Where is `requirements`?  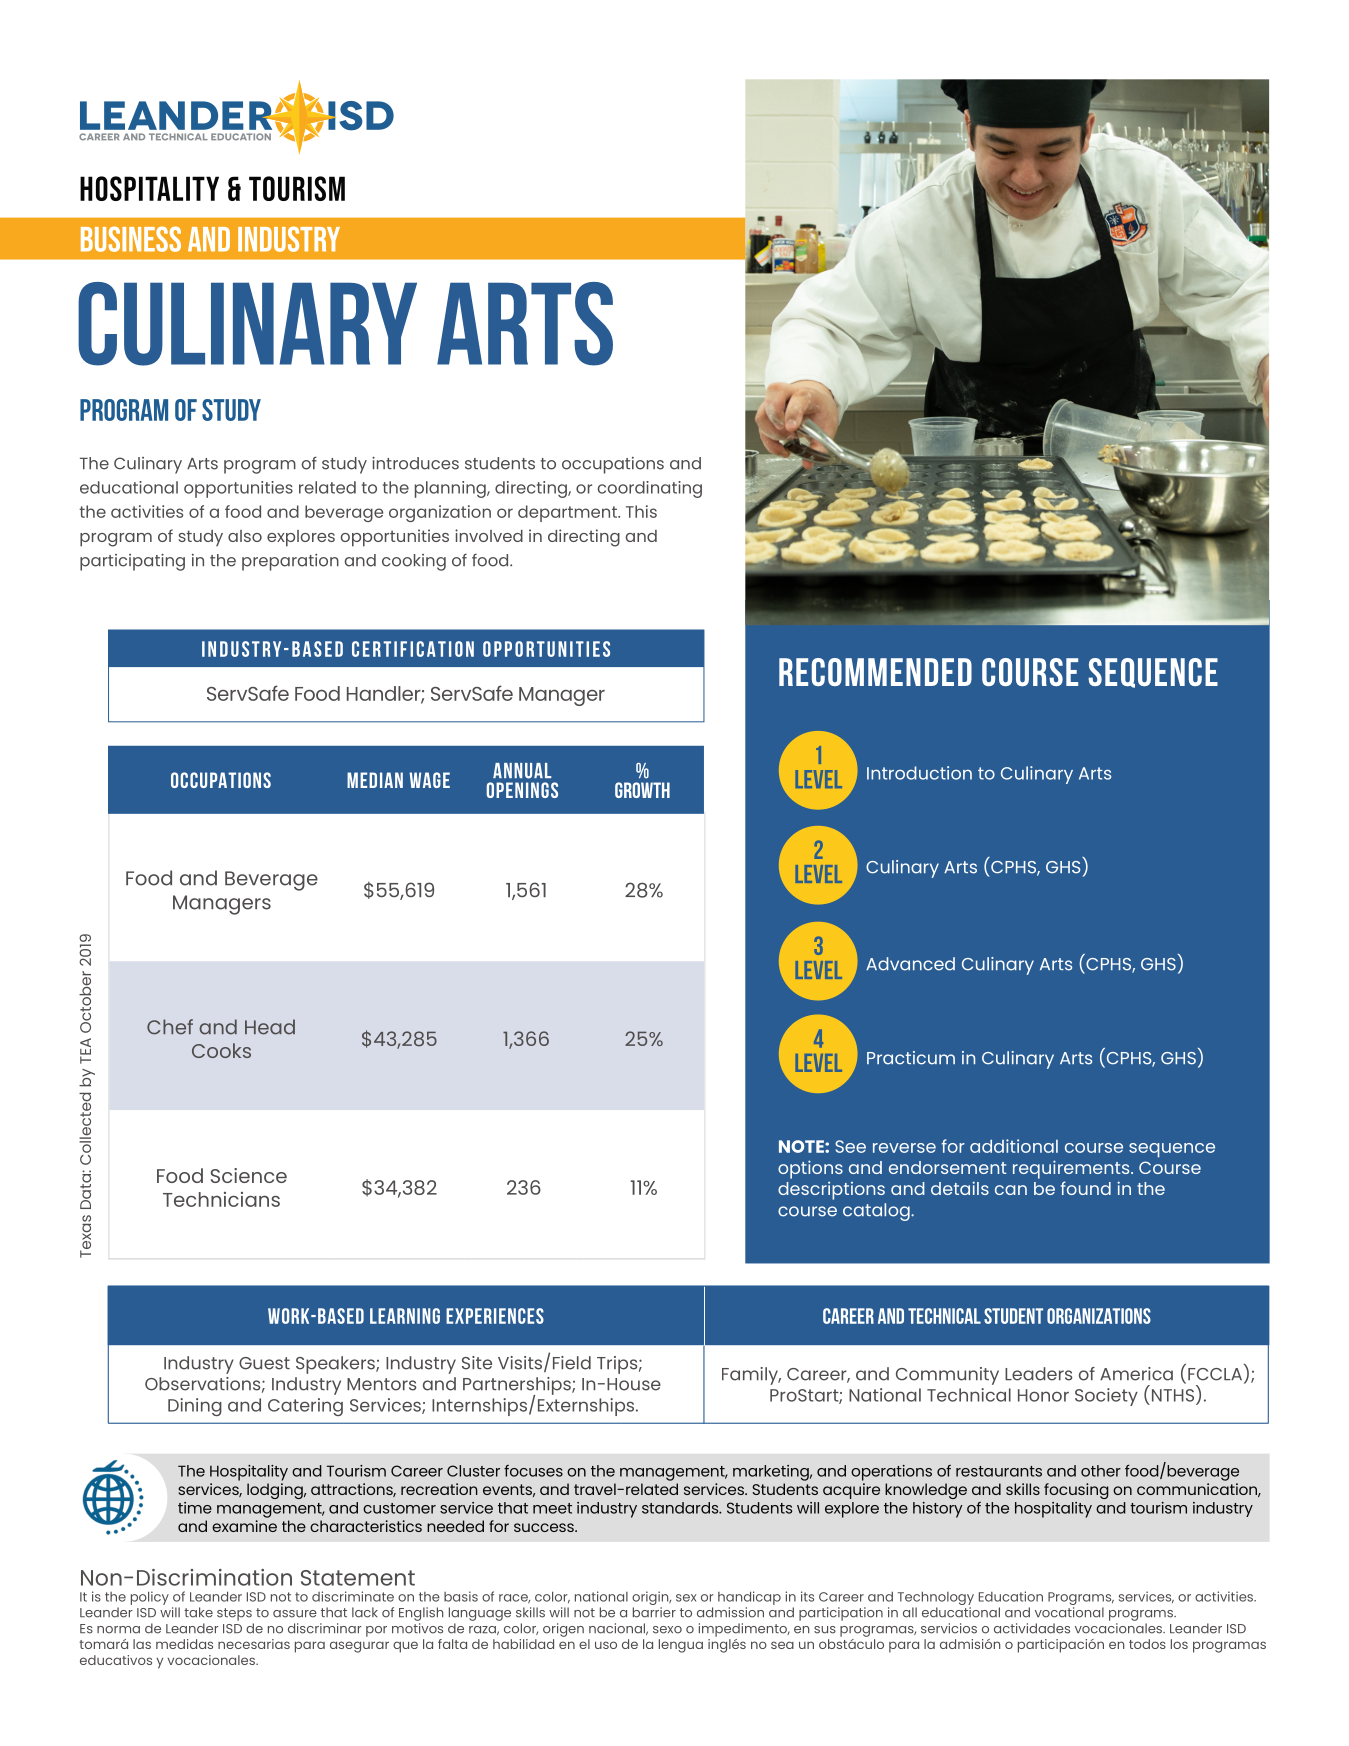 requirements is located at coordinates (1072, 1169).
